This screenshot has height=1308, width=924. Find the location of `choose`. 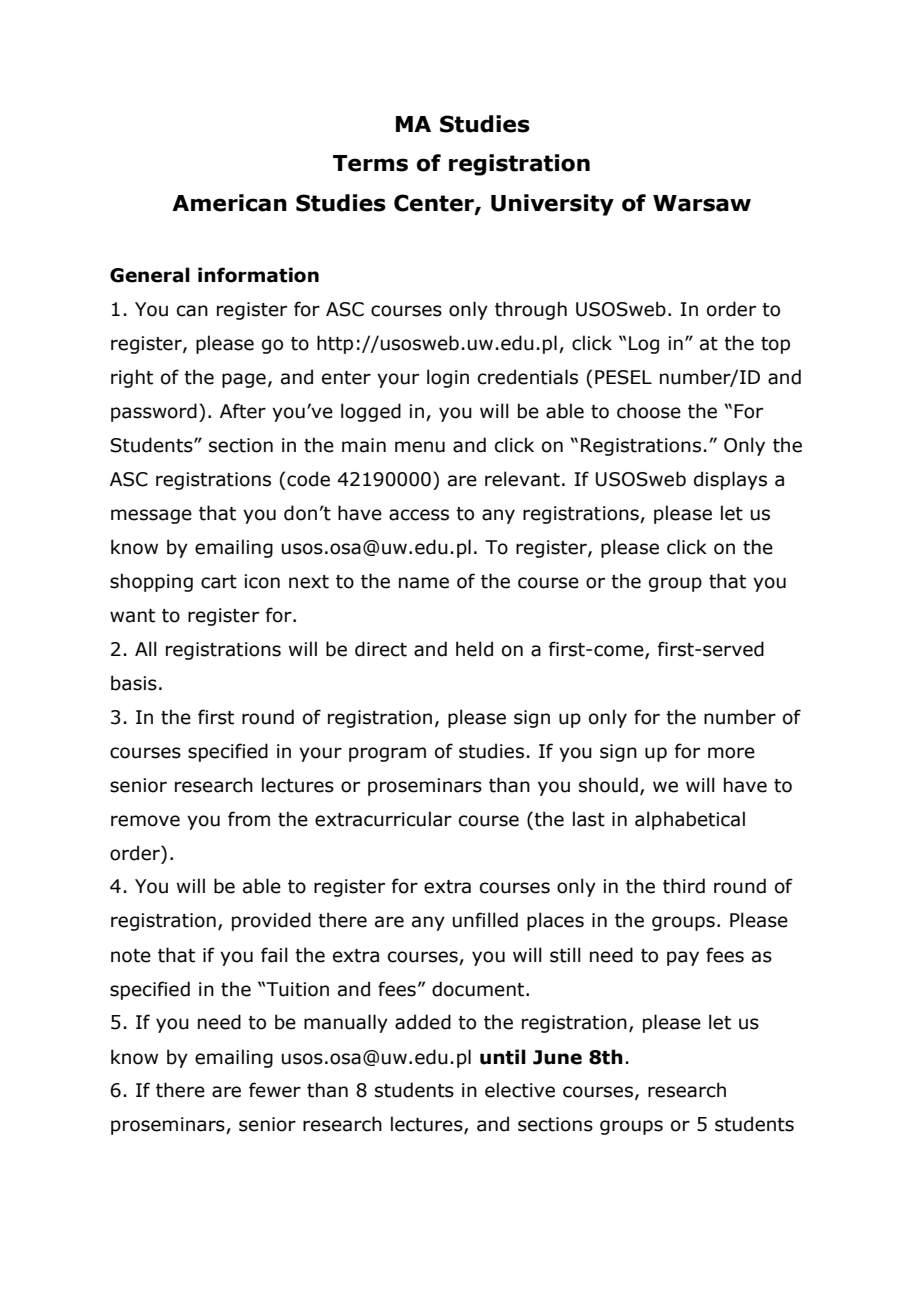

choose is located at coordinates (649, 411).
